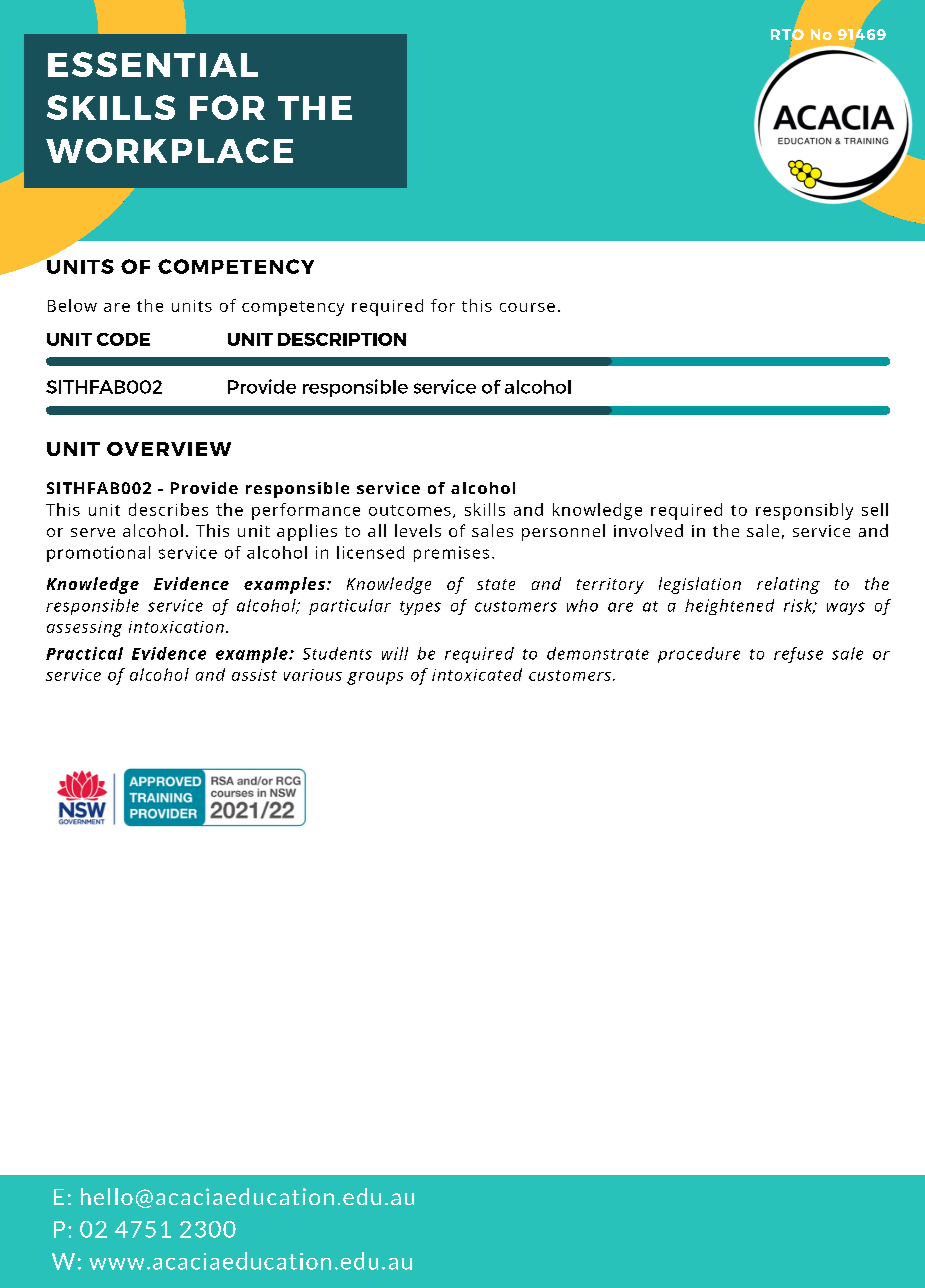  Describe the element at coordinates (153, 64) in the screenshot. I see `ESSENTIAL` at that location.
